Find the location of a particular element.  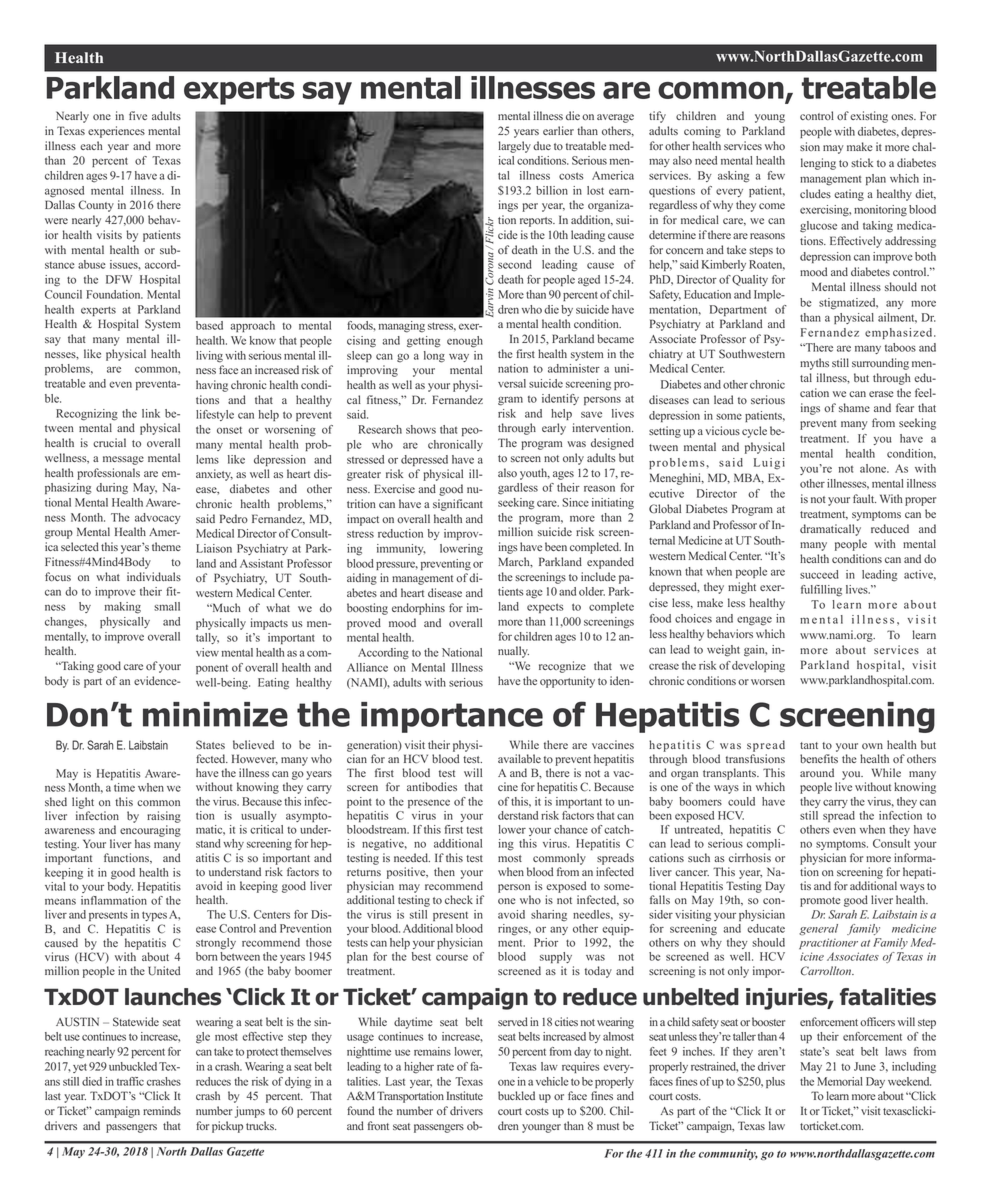

general is located at coordinates (818, 929).
